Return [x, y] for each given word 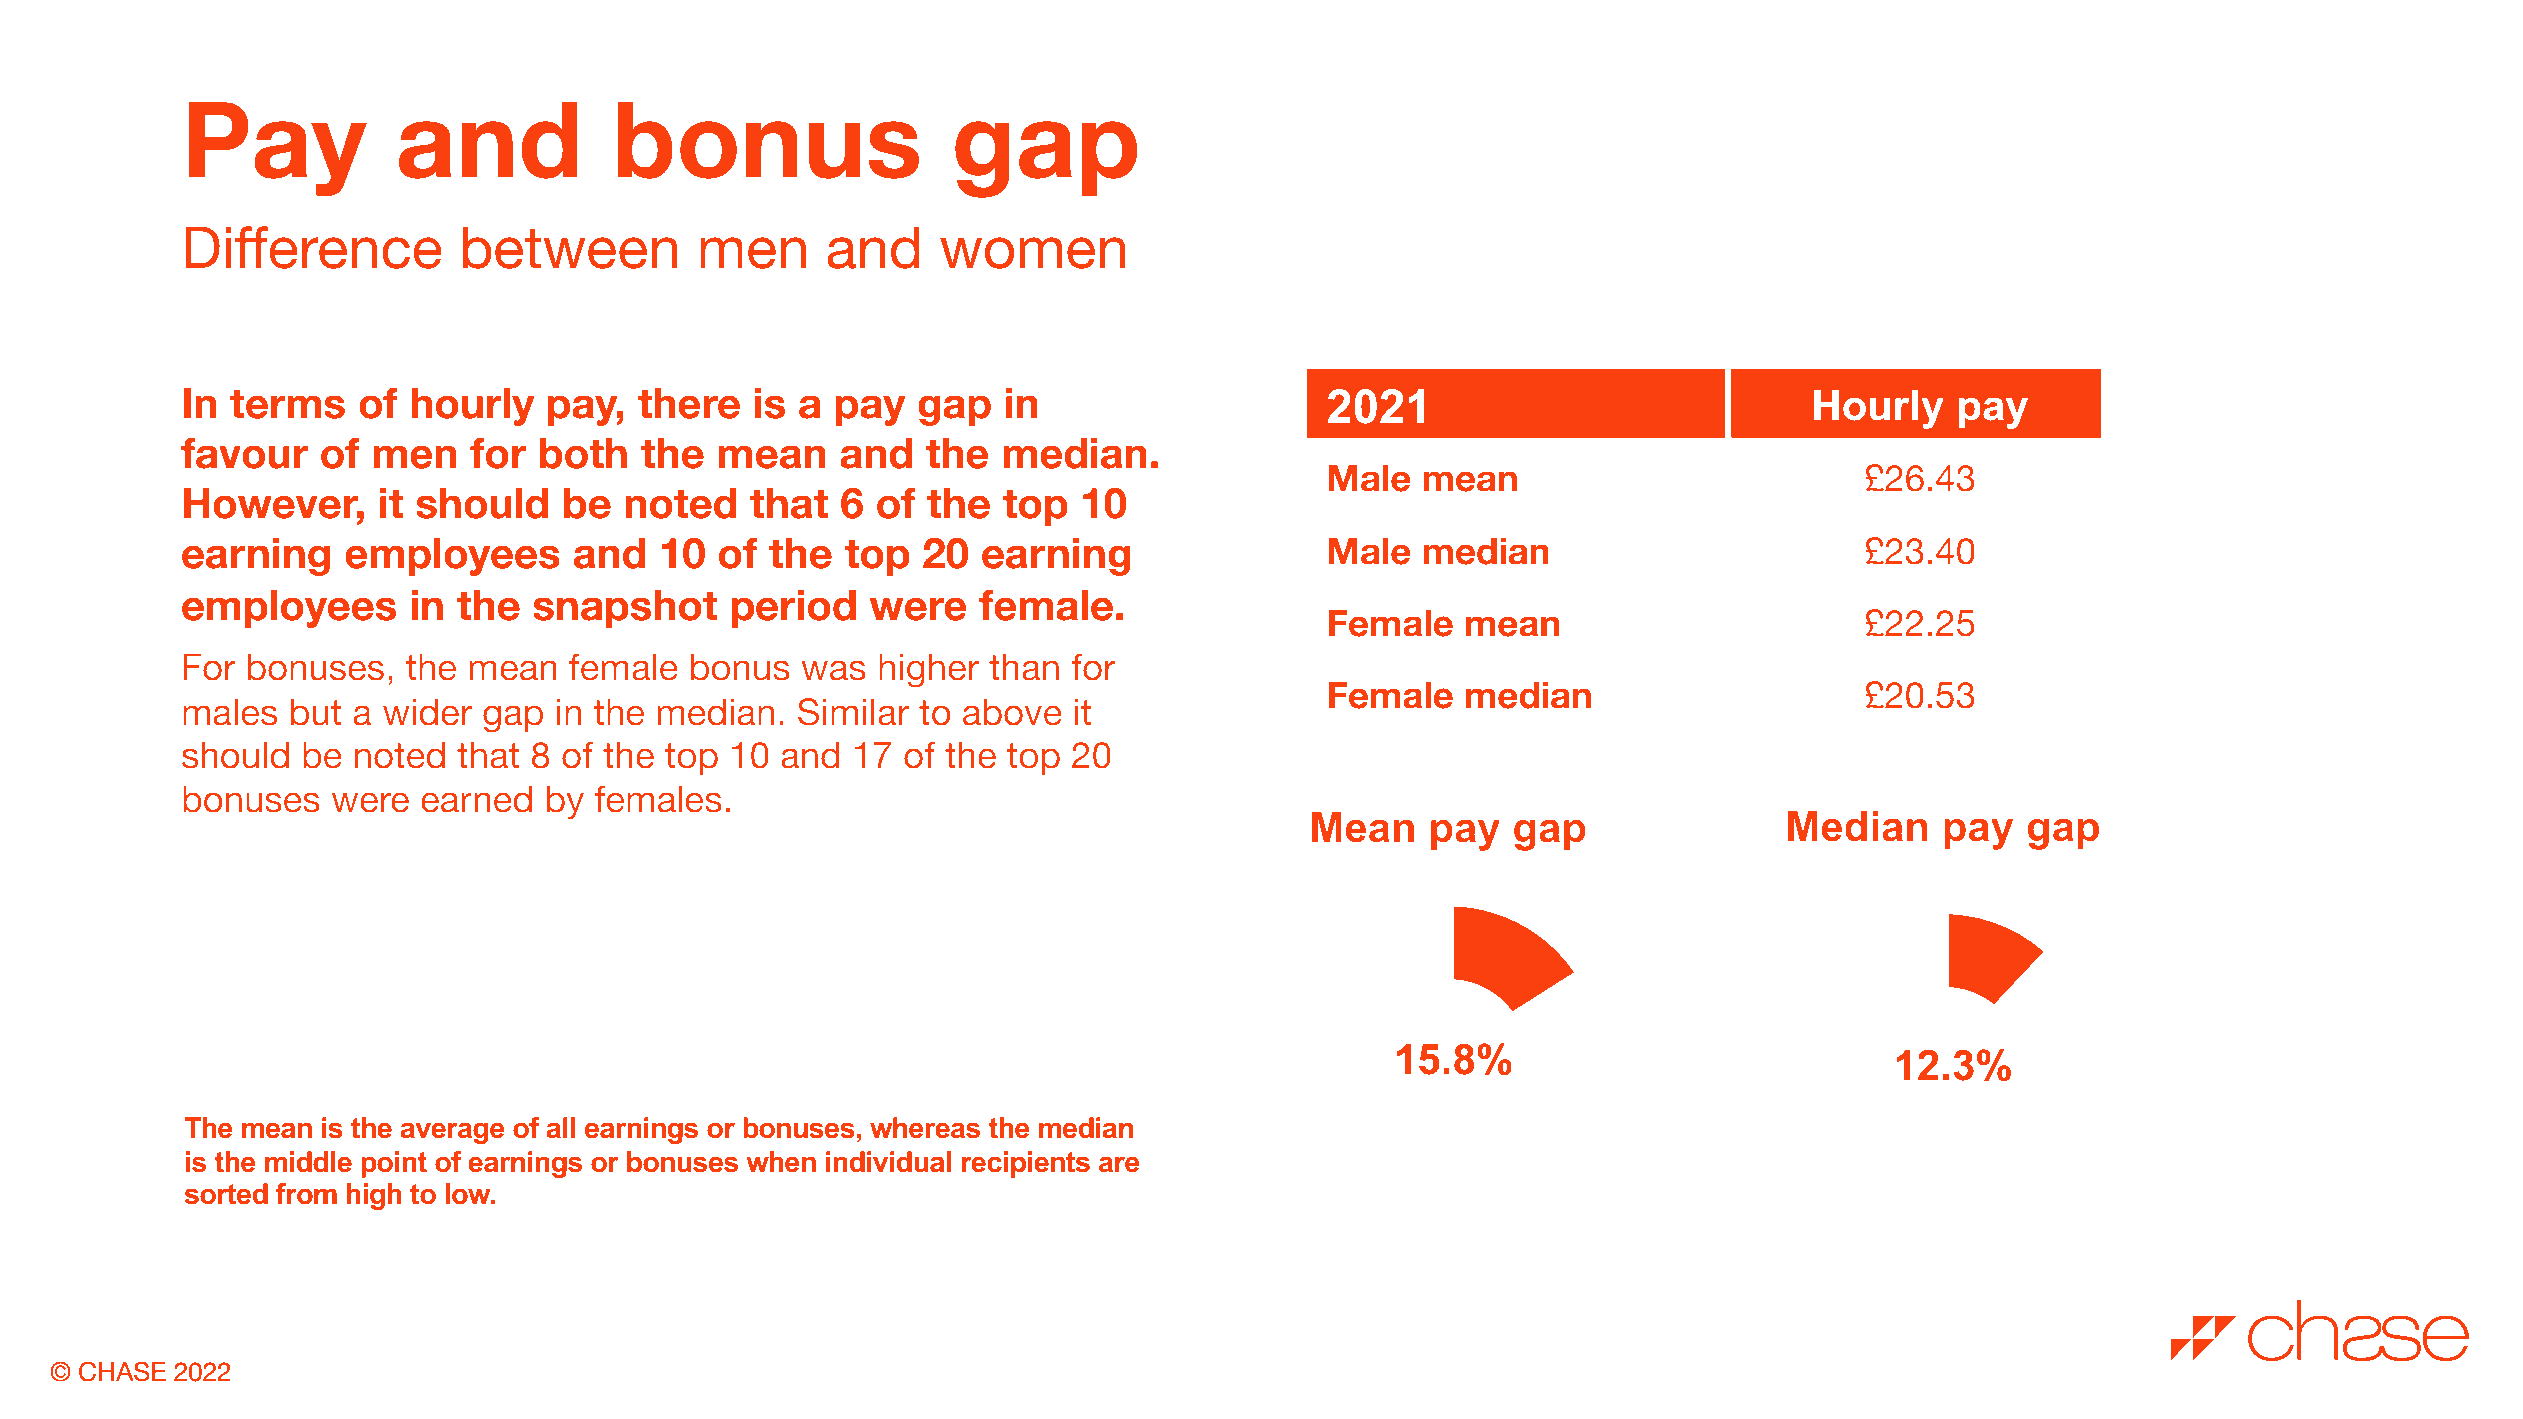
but [316, 712]
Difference [313, 247]
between [570, 248]
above [1012, 712]
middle [308, 1162]
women [1032, 253]
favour [244, 453]
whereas [925, 1128]
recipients [1026, 1164]
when [781, 1162]
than [1024, 667]
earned [476, 799]
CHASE [122, 1371]
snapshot [625, 609]
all [560, 1128]
